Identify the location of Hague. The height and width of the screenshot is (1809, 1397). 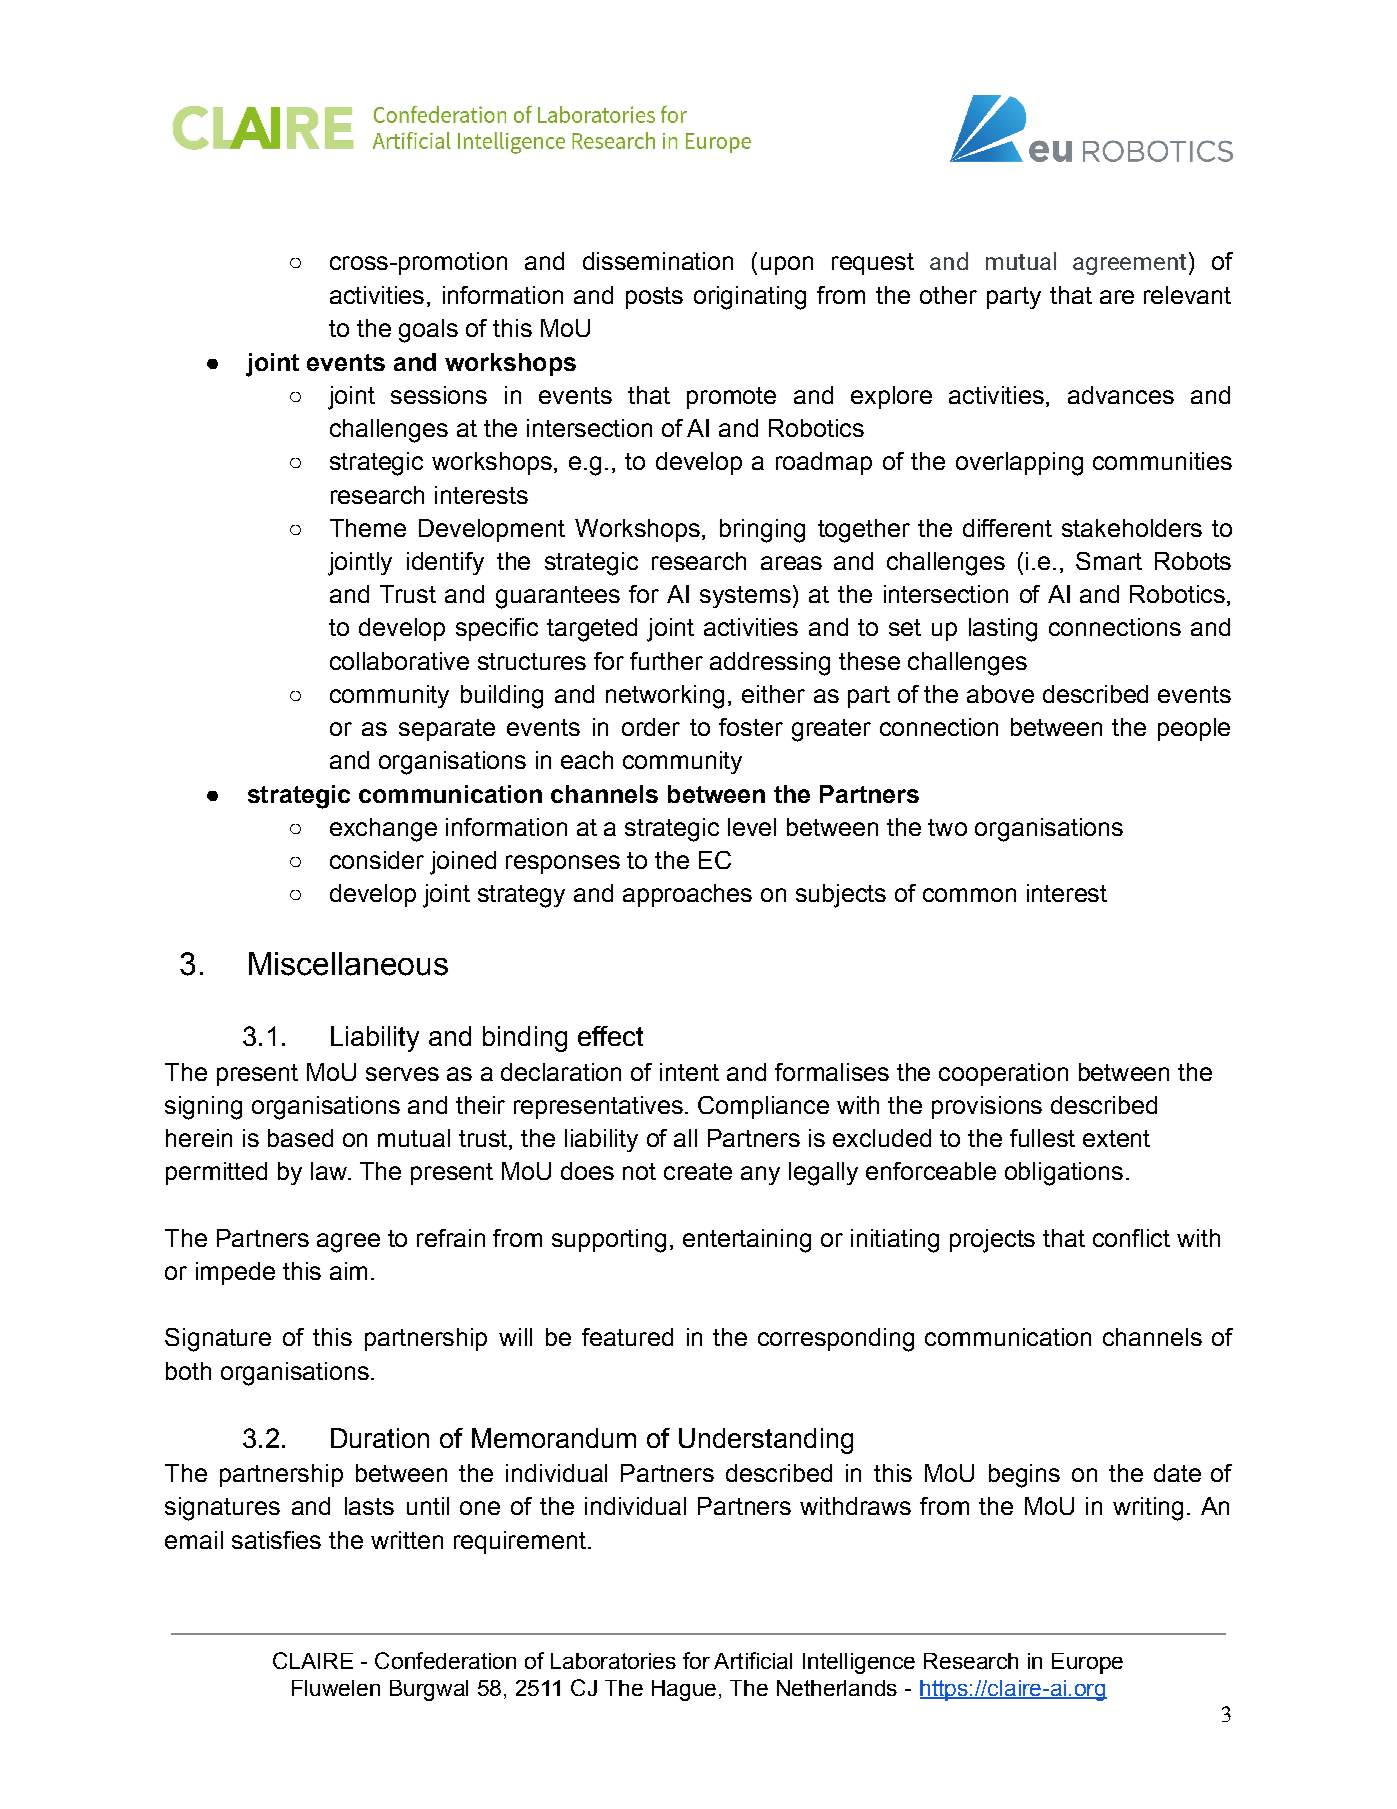
(684, 1690).
